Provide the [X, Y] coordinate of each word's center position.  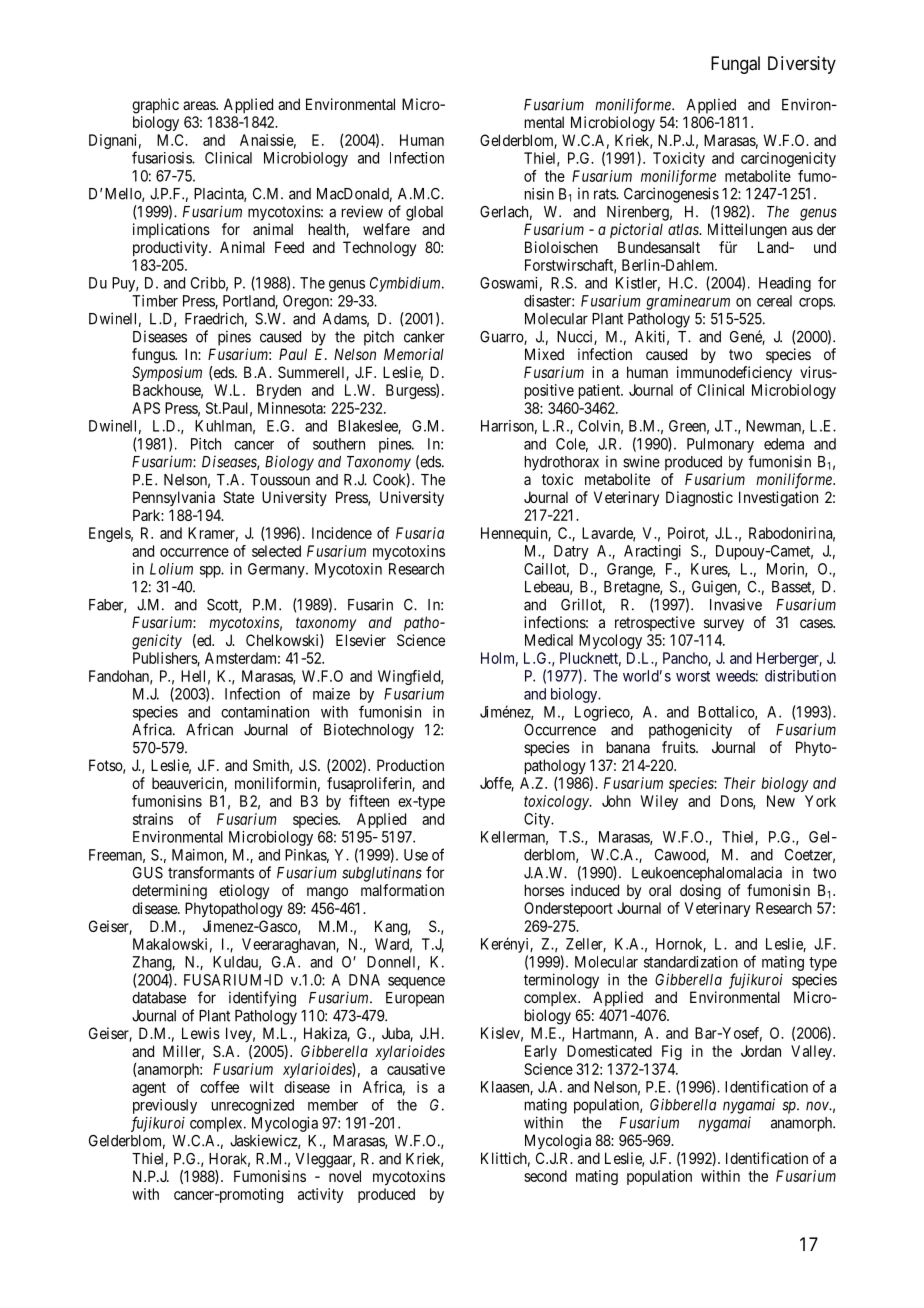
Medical [549, 640]
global [424, 213]
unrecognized [253, 1106]
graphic [155, 106]
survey [724, 625]
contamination [265, 712]
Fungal [735, 65]
